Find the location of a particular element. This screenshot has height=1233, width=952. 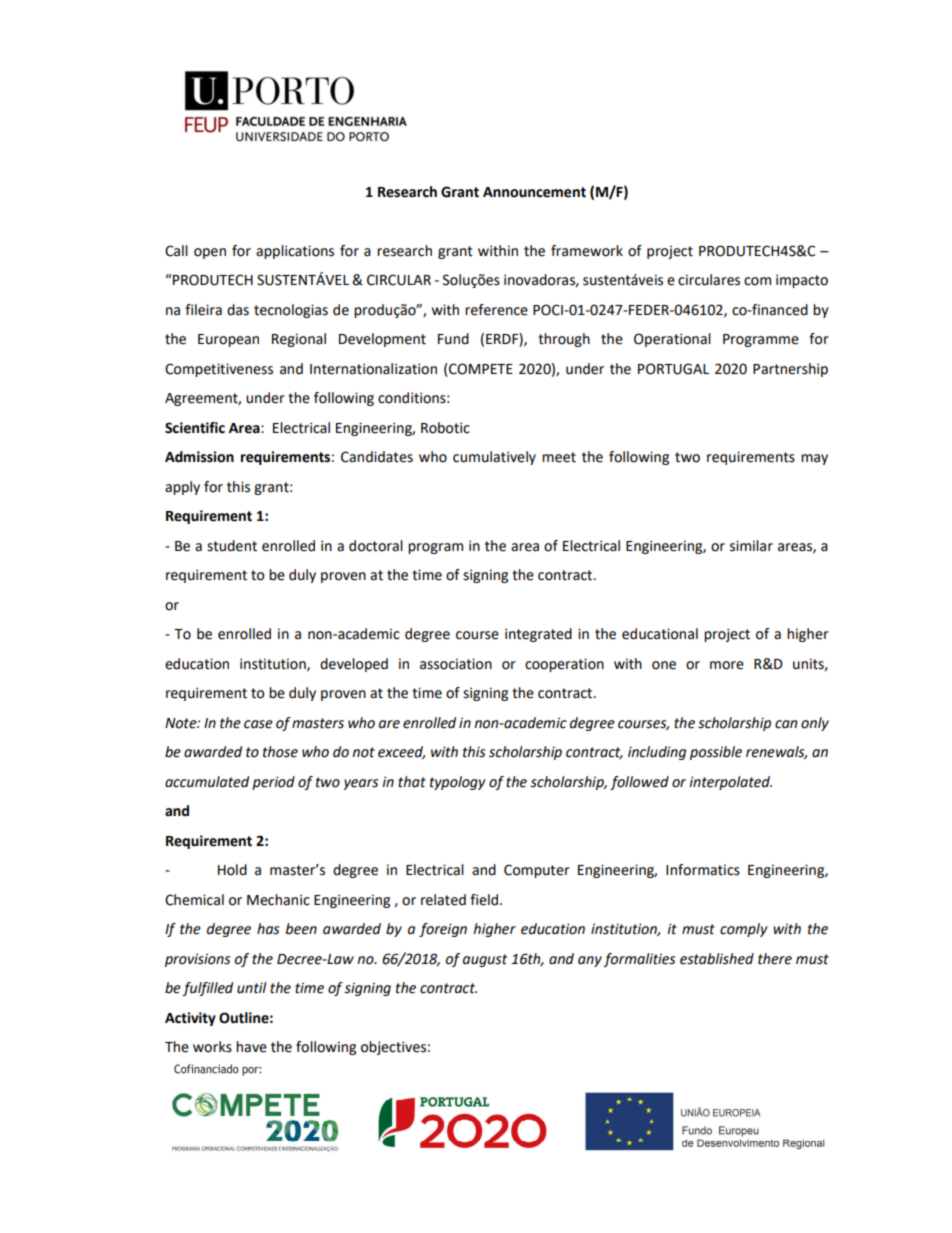

more is located at coordinates (727, 665).
